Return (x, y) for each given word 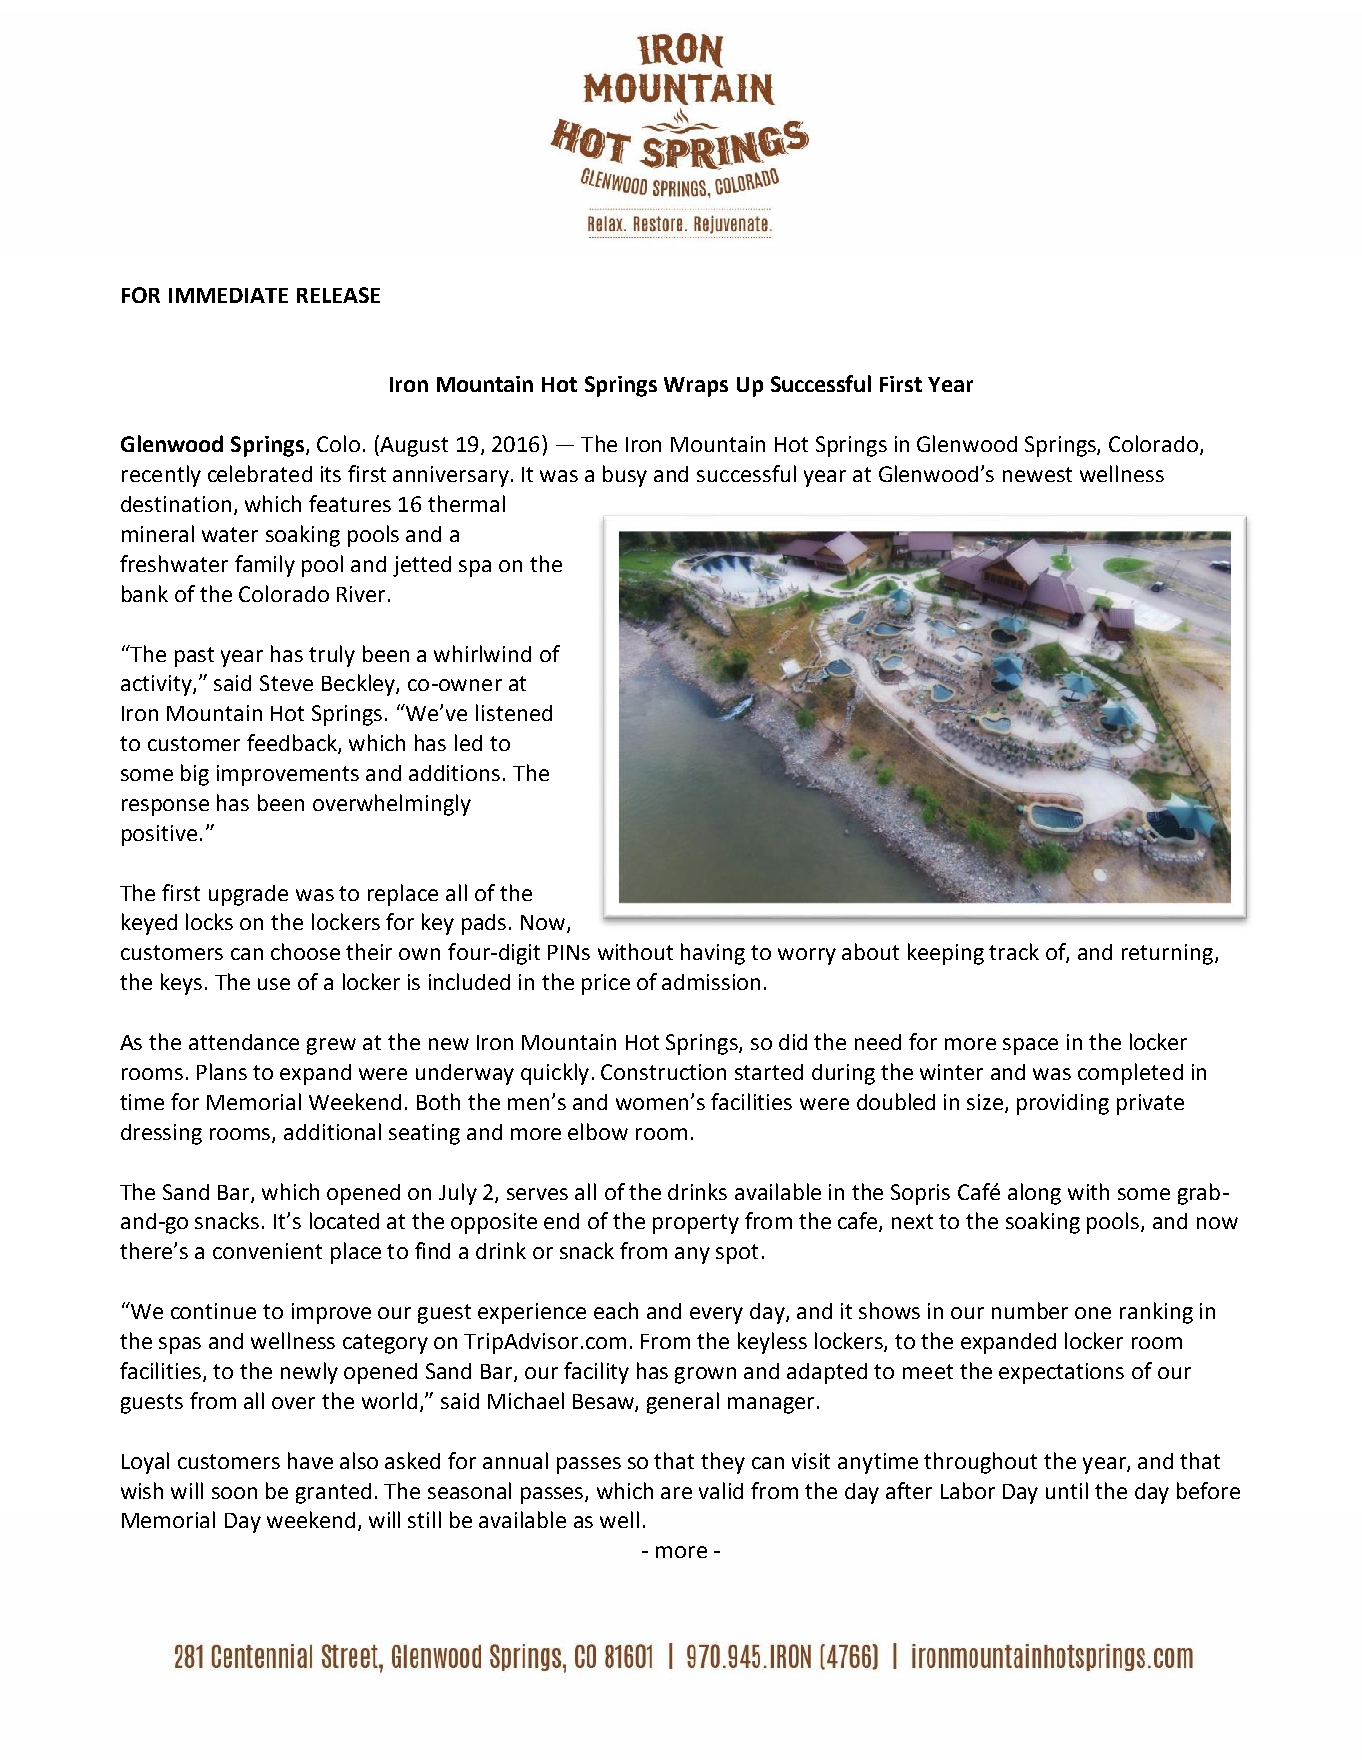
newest (1037, 474)
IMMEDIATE (228, 295)
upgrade (248, 895)
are (676, 1493)
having (713, 954)
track (1014, 951)
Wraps (696, 387)
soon (234, 1493)
